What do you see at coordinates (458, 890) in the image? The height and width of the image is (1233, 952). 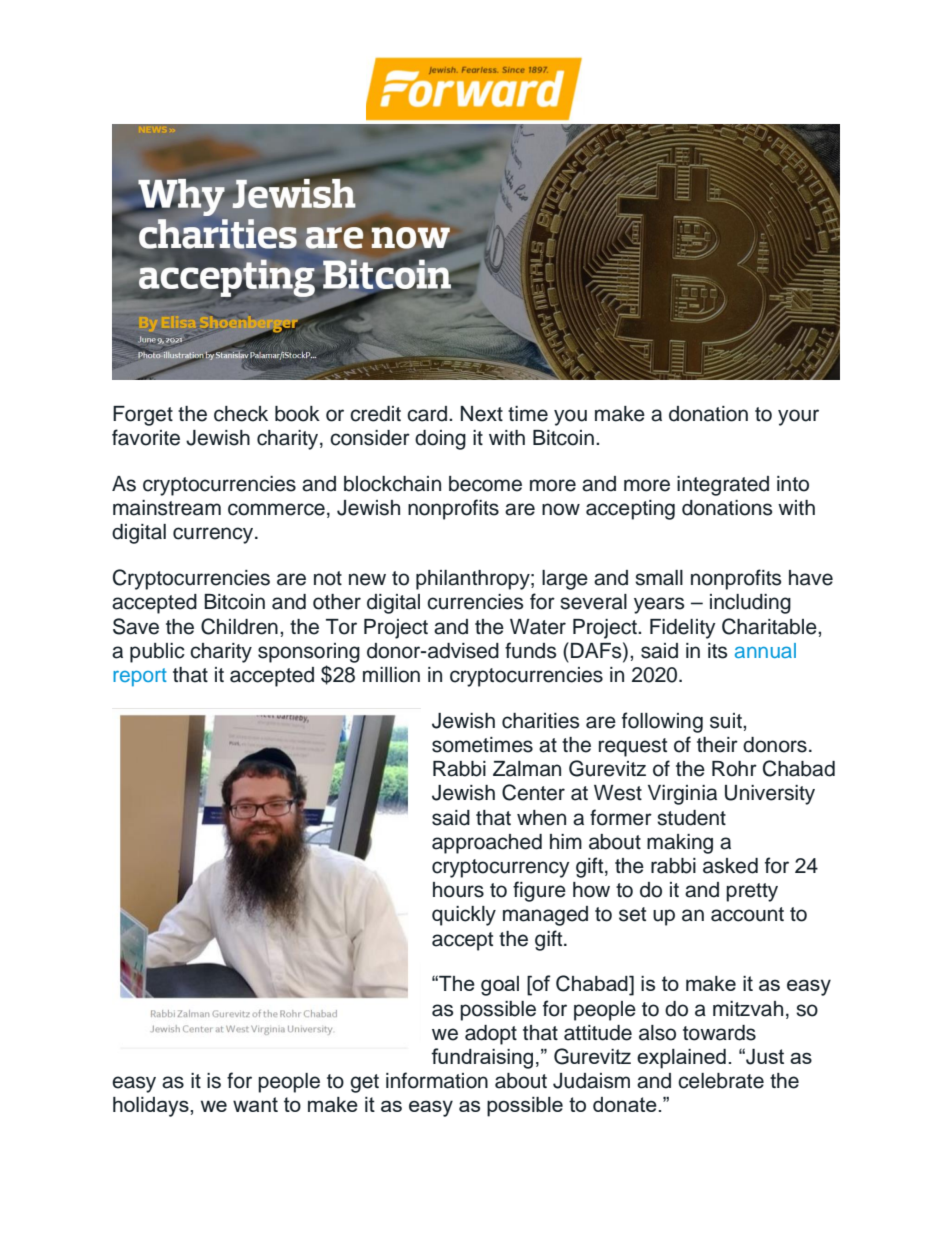 I see `hours` at bounding box center [458, 890].
